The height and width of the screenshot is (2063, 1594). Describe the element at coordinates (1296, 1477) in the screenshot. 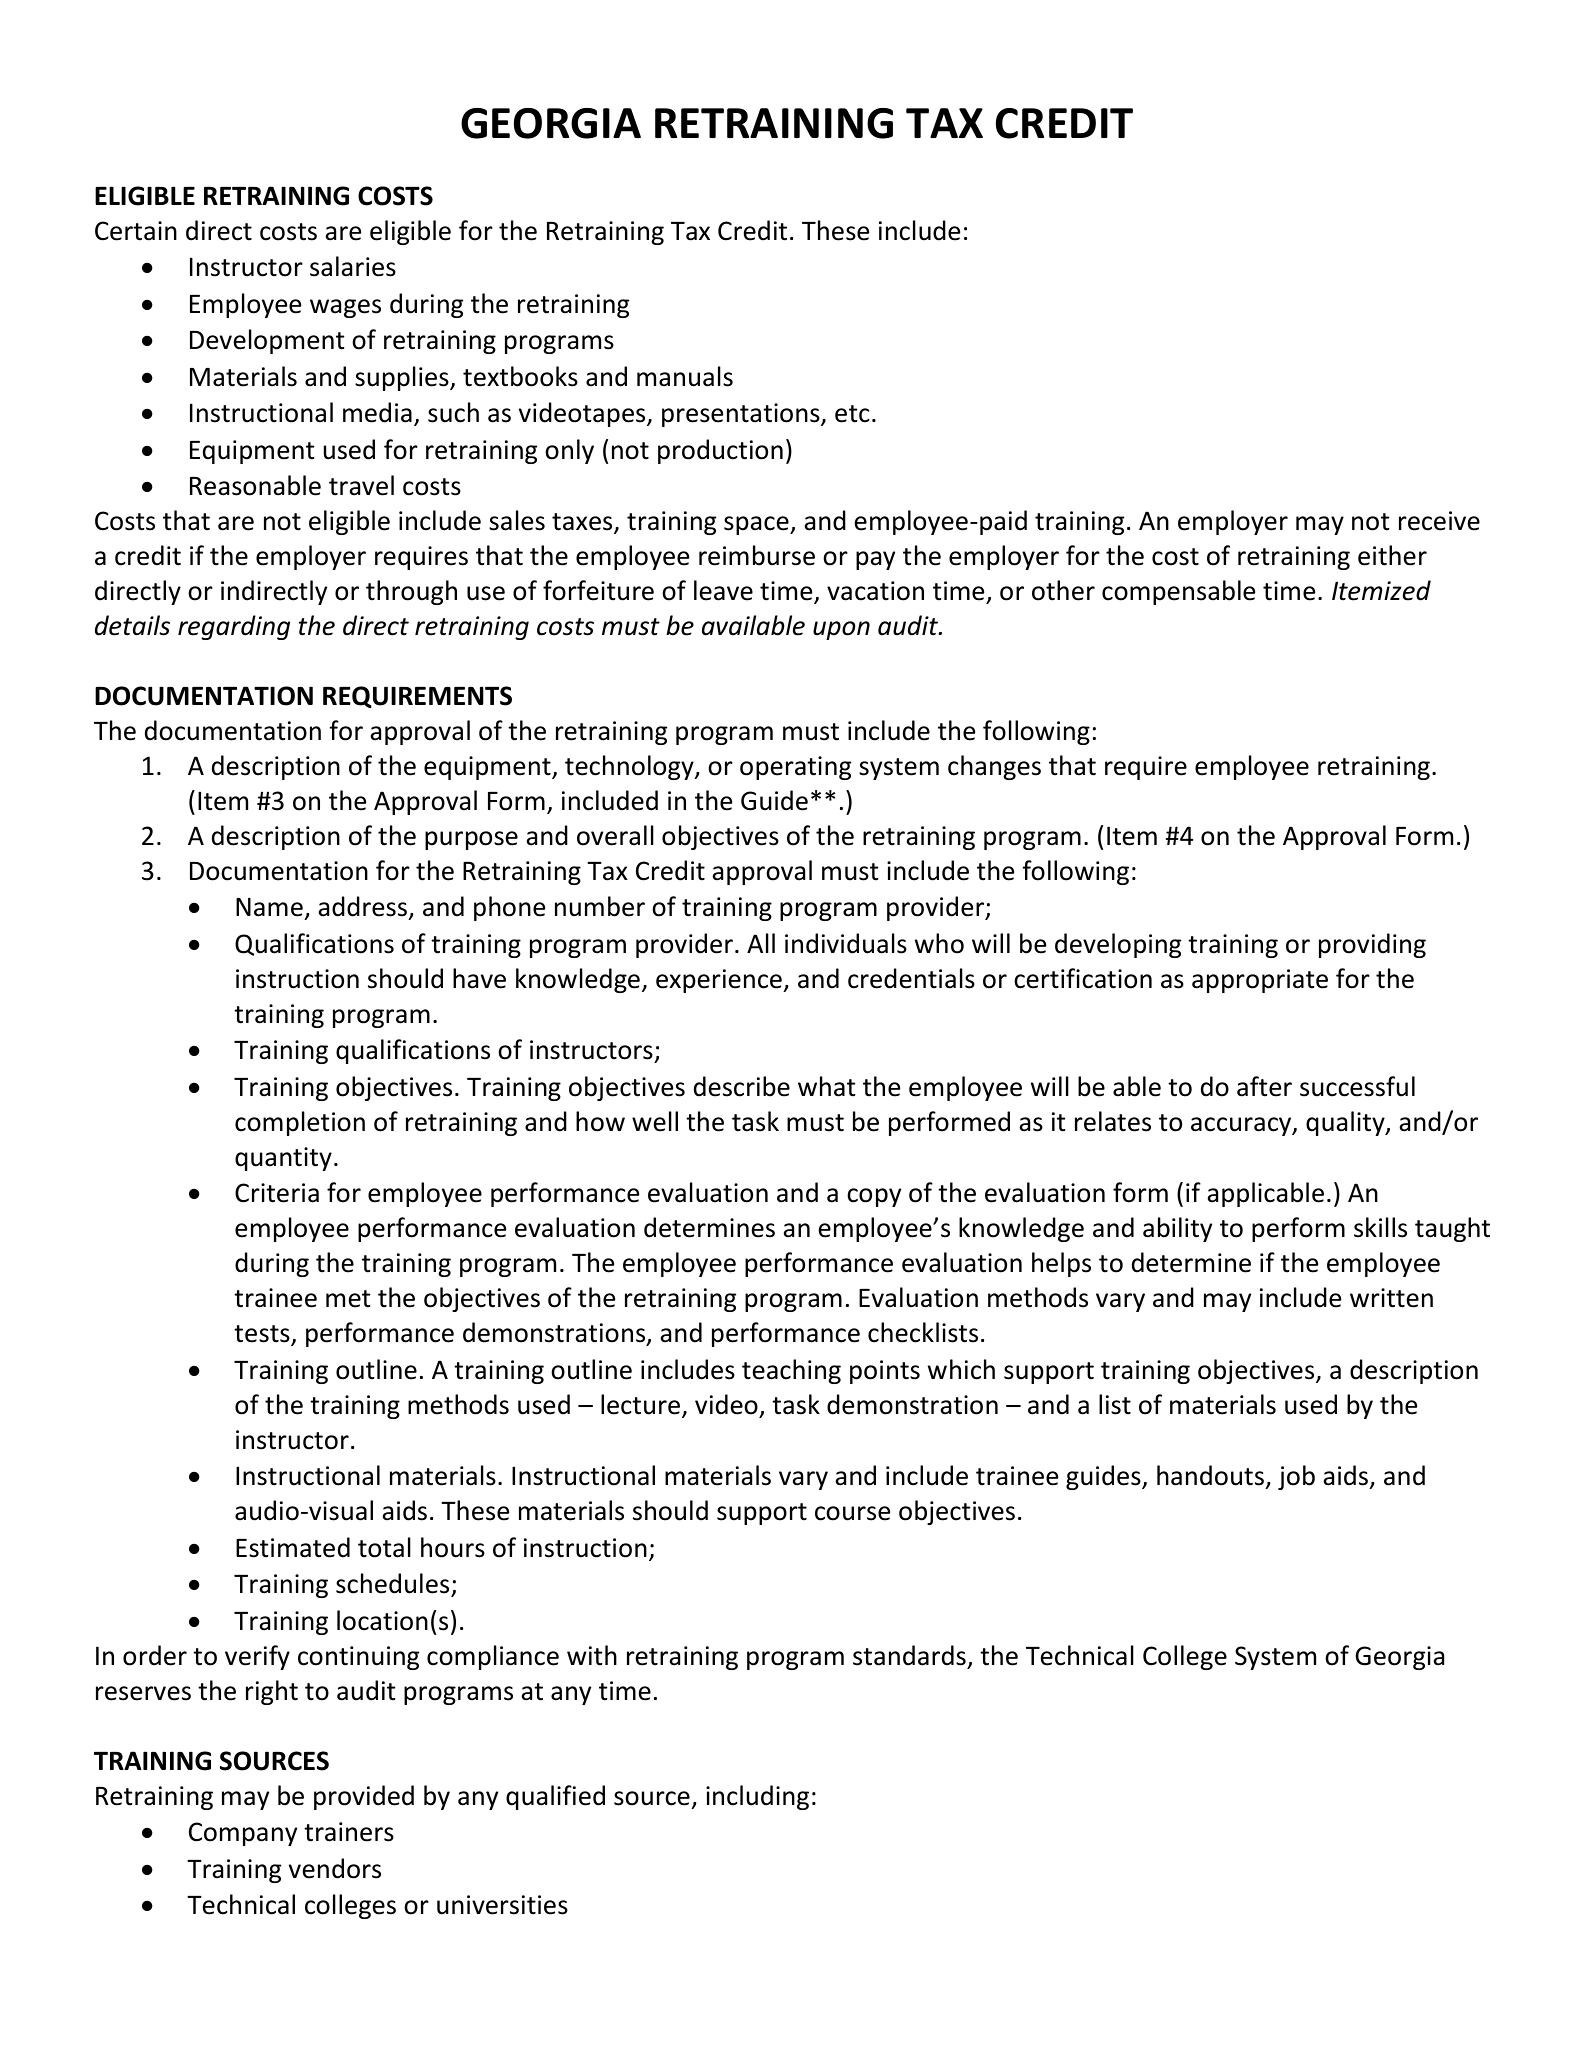

I see `job` at that location.
